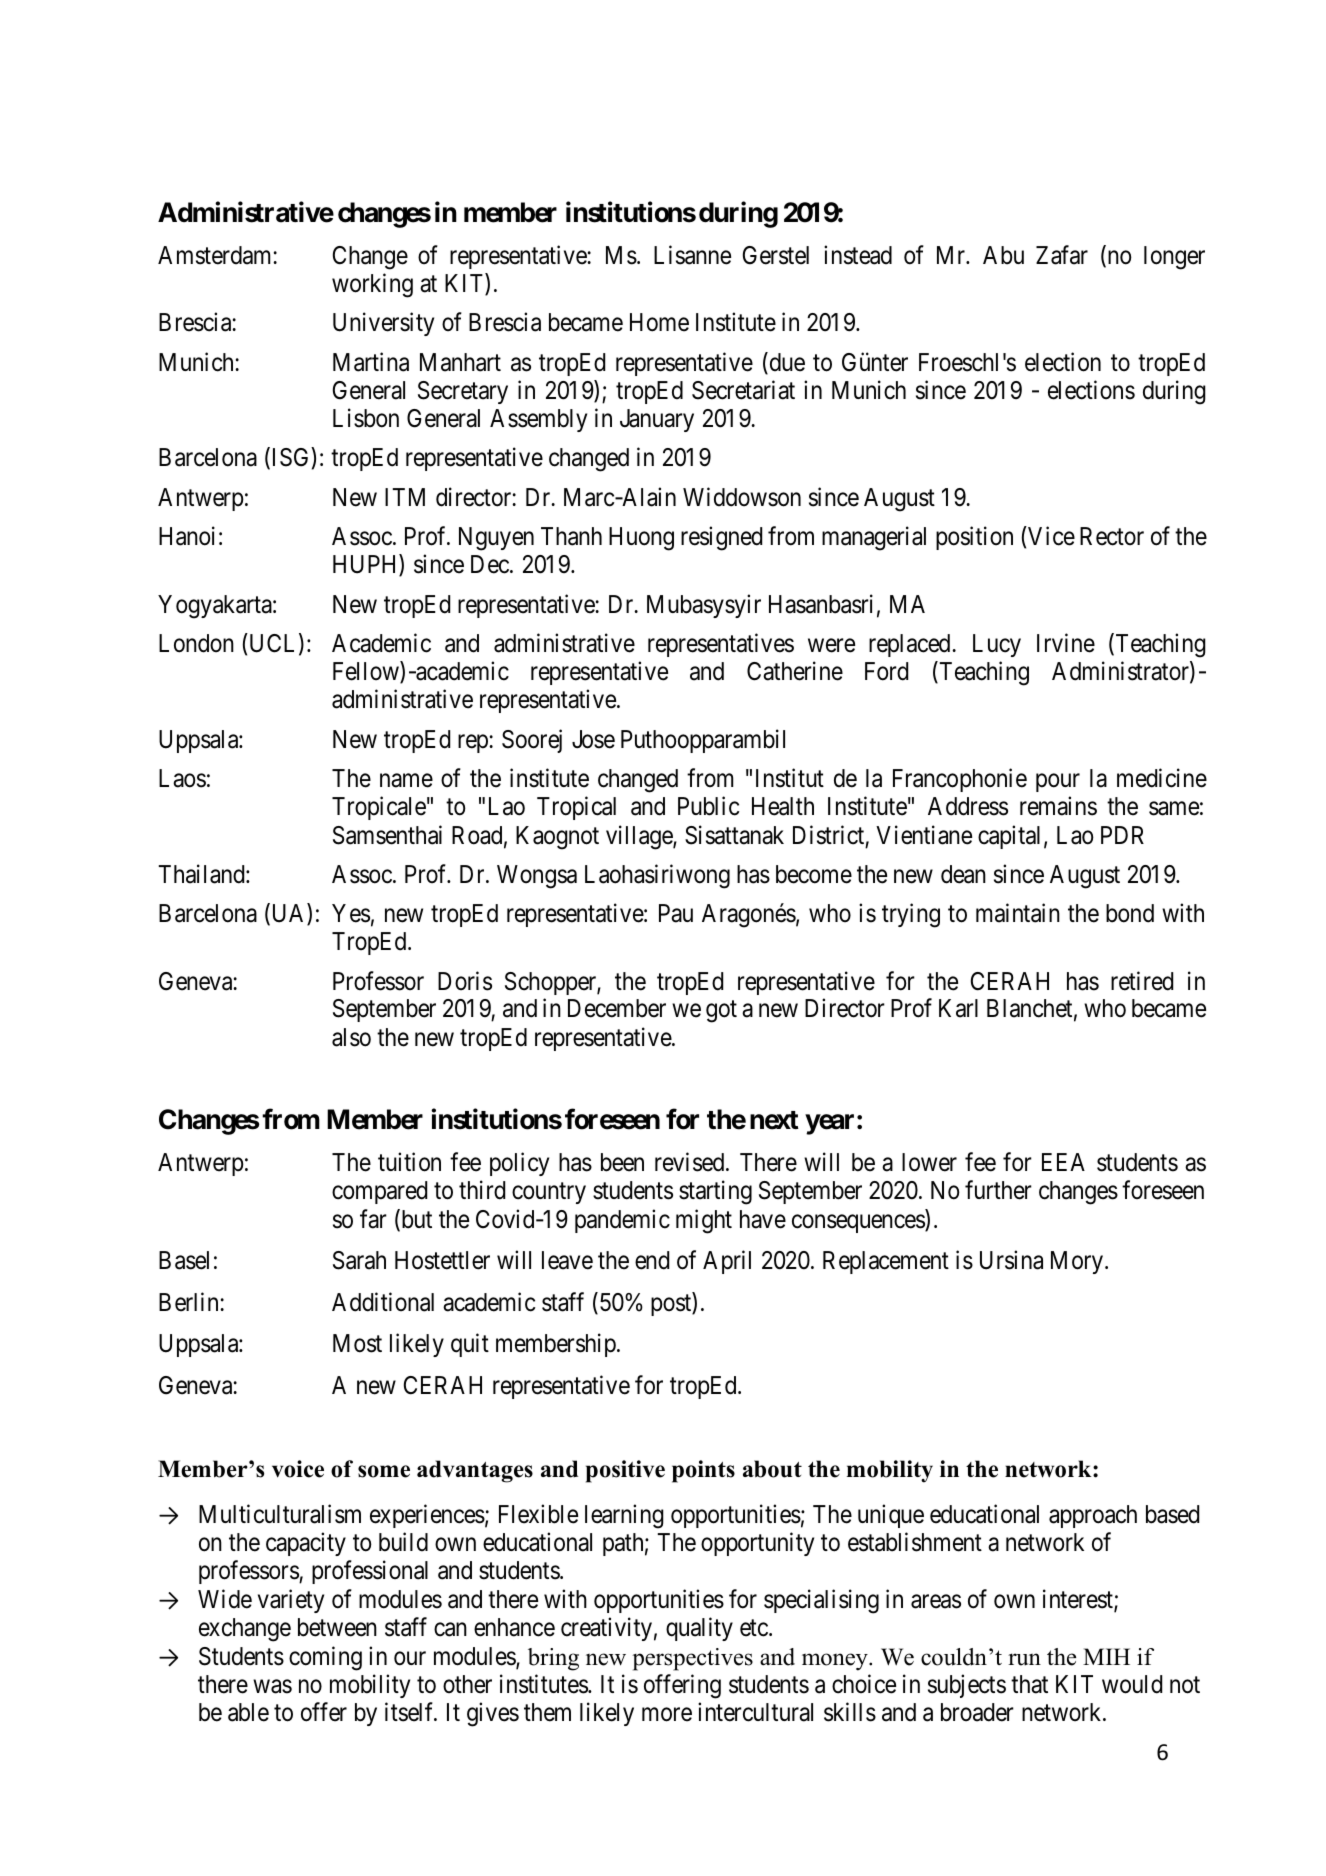 The image size is (1326, 1876). I want to click on compared, so click(379, 1192).
